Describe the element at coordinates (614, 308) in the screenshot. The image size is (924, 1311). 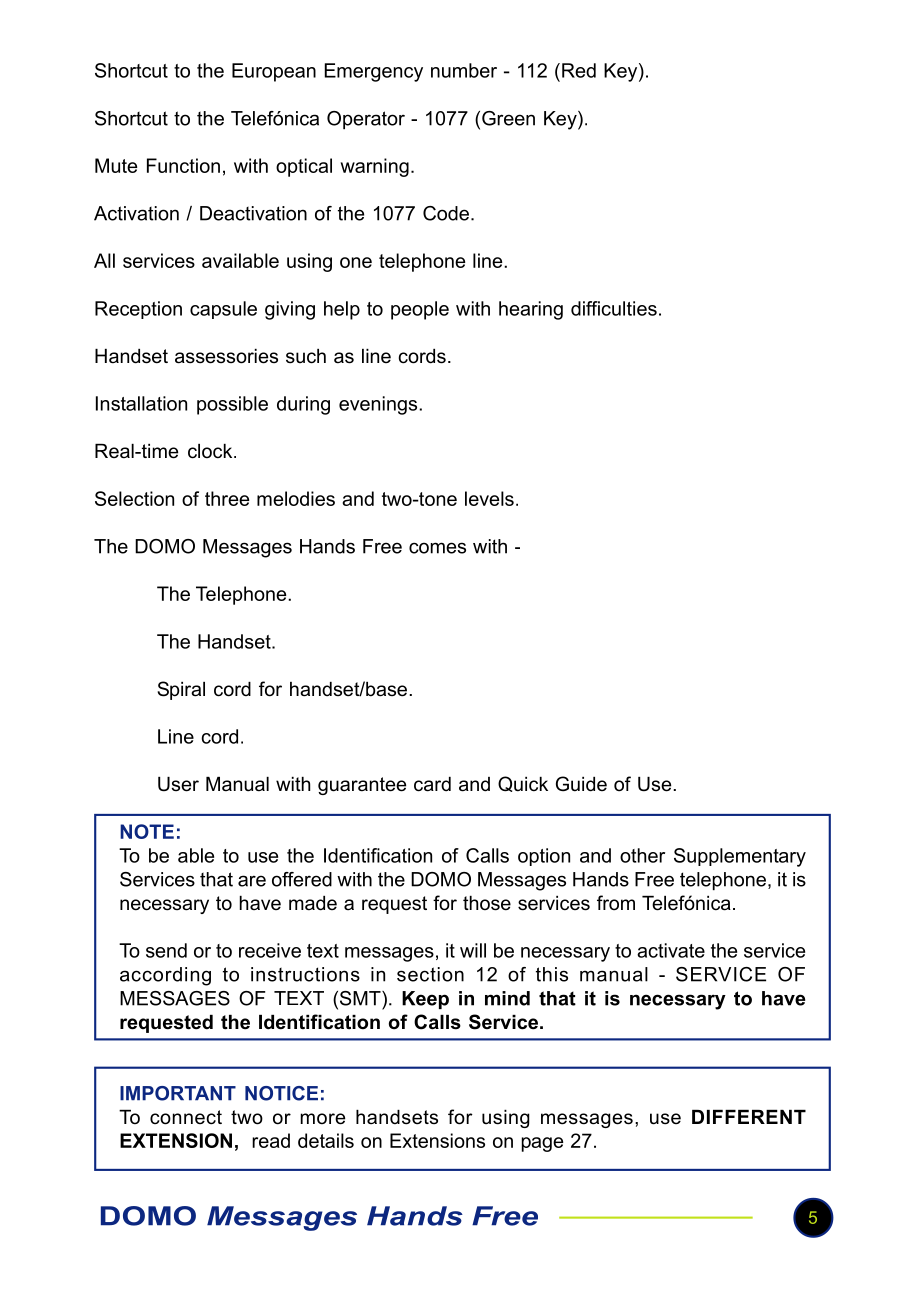
I see `difficulties` at that location.
